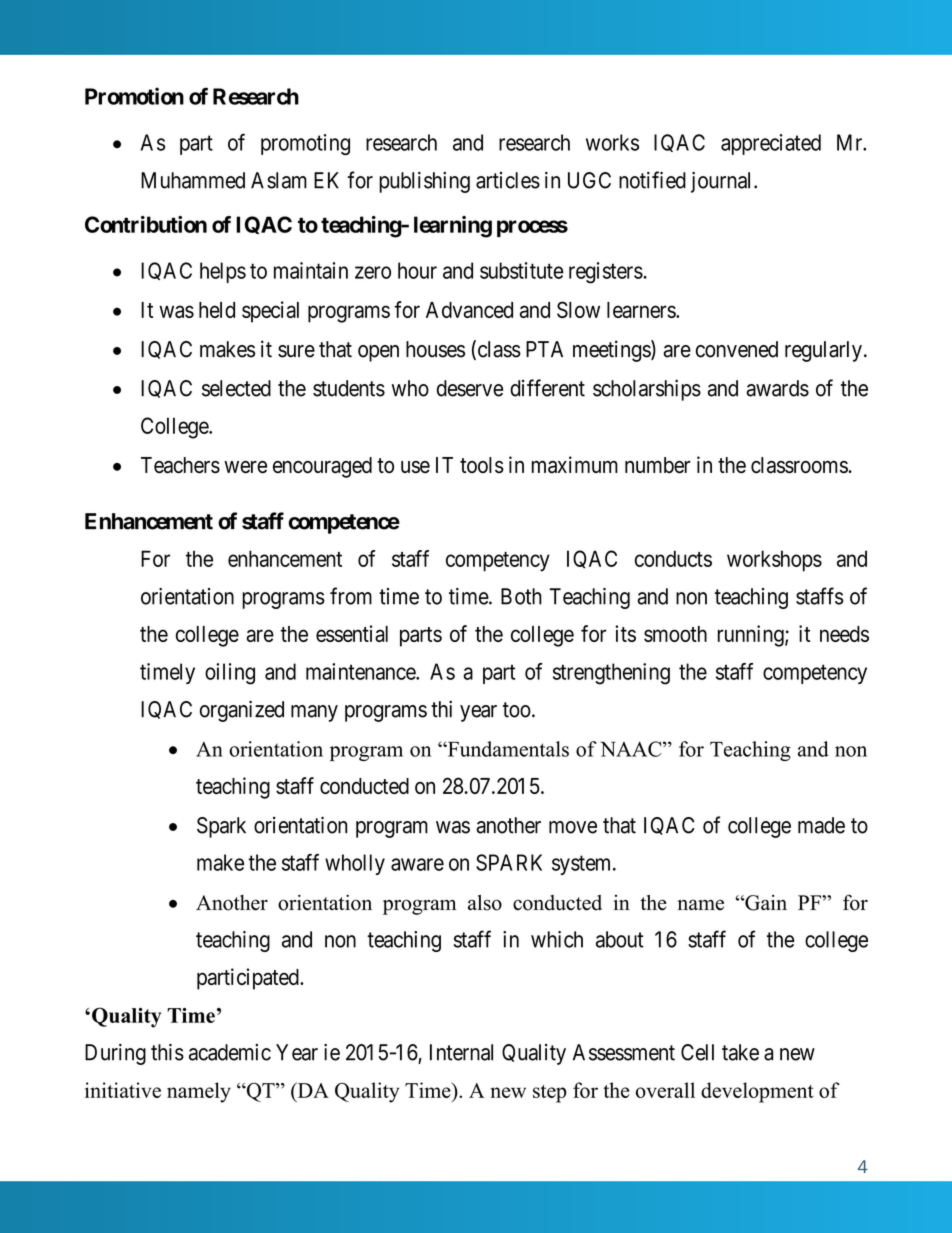  What do you see at coordinates (230, 674) in the screenshot?
I see `oiling` at bounding box center [230, 674].
